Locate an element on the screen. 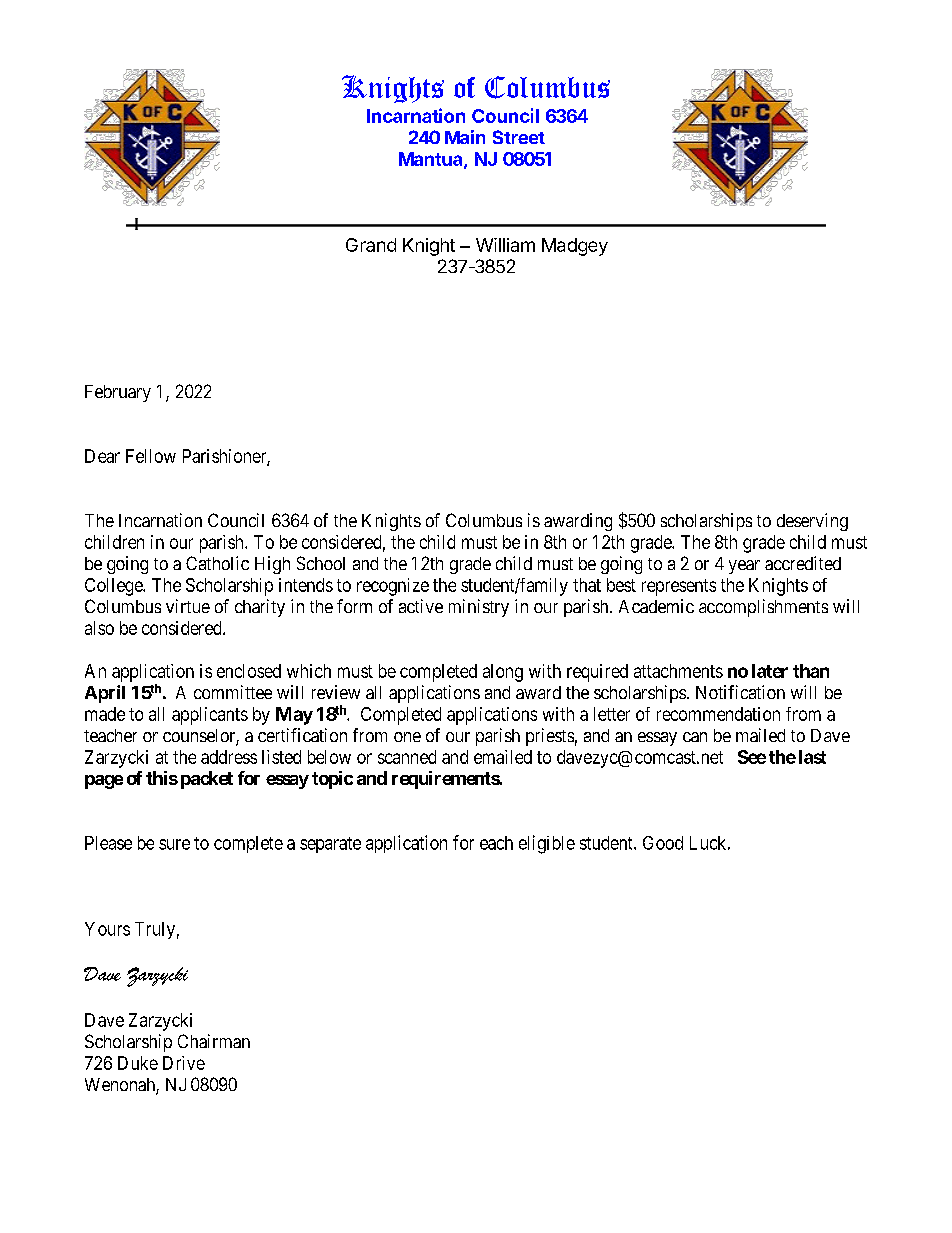 The width and height of the screenshot is (952, 1233). deserving is located at coordinates (812, 522).
